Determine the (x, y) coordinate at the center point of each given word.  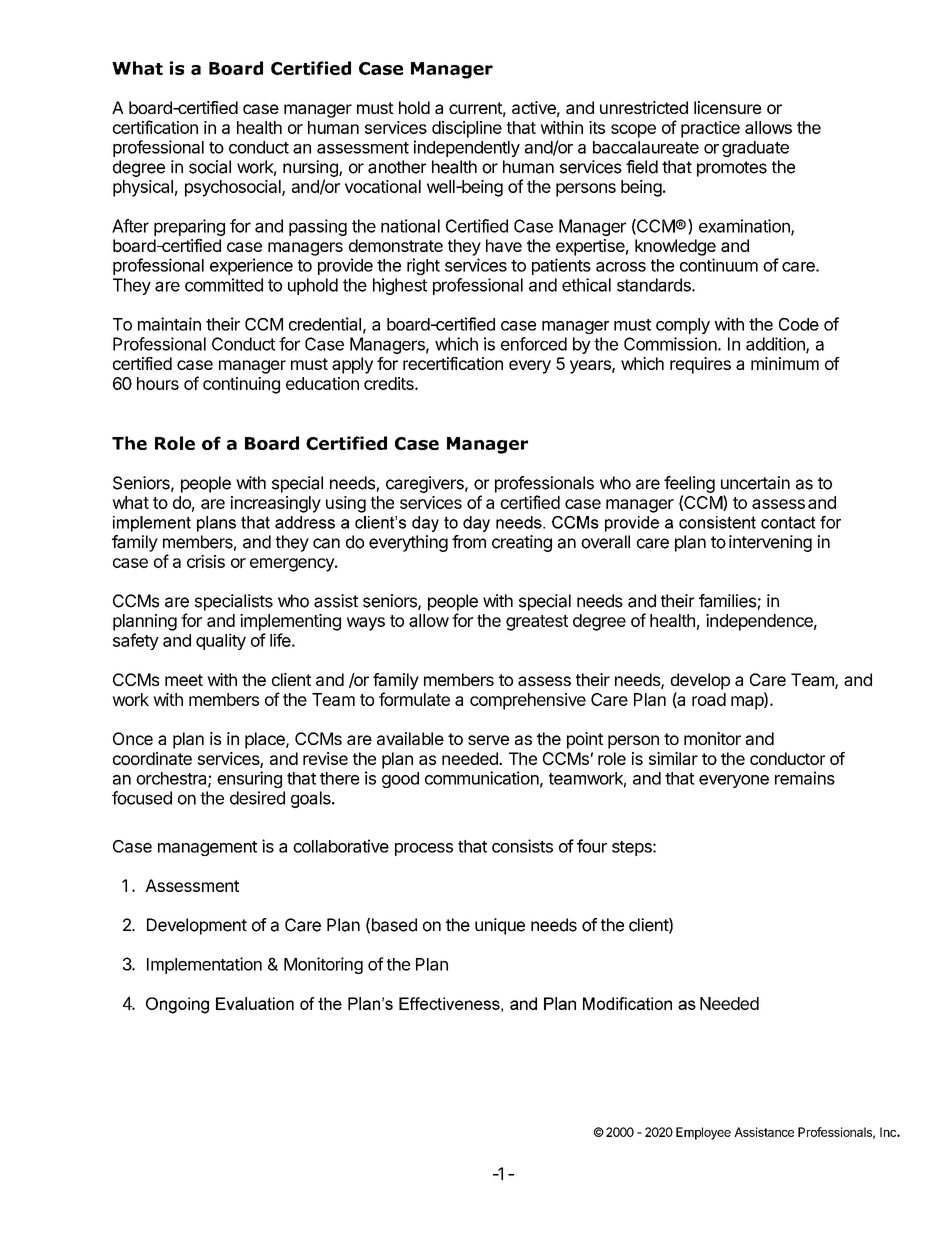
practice (710, 129)
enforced (534, 344)
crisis (206, 561)
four (592, 846)
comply (683, 326)
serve (488, 740)
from (469, 542)
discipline (467, 129)
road (709, 699)
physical (143, 188)
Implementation (204, 965)
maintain (169, 324)
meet (184, 680)
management (207, 848)
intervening (770, 543)
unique (500, 926)
